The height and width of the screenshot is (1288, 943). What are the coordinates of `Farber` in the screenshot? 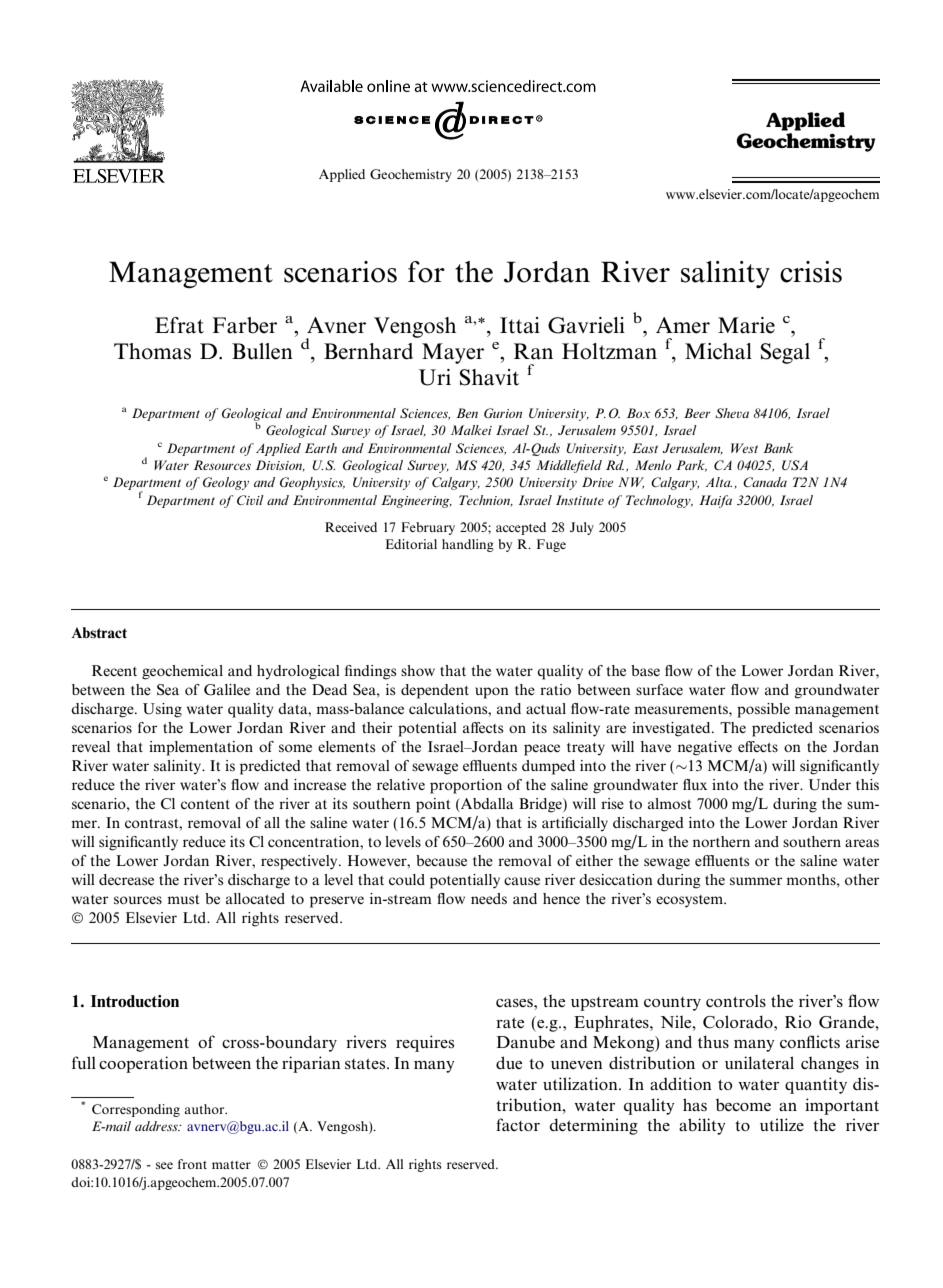 It's located at (245, 325).
